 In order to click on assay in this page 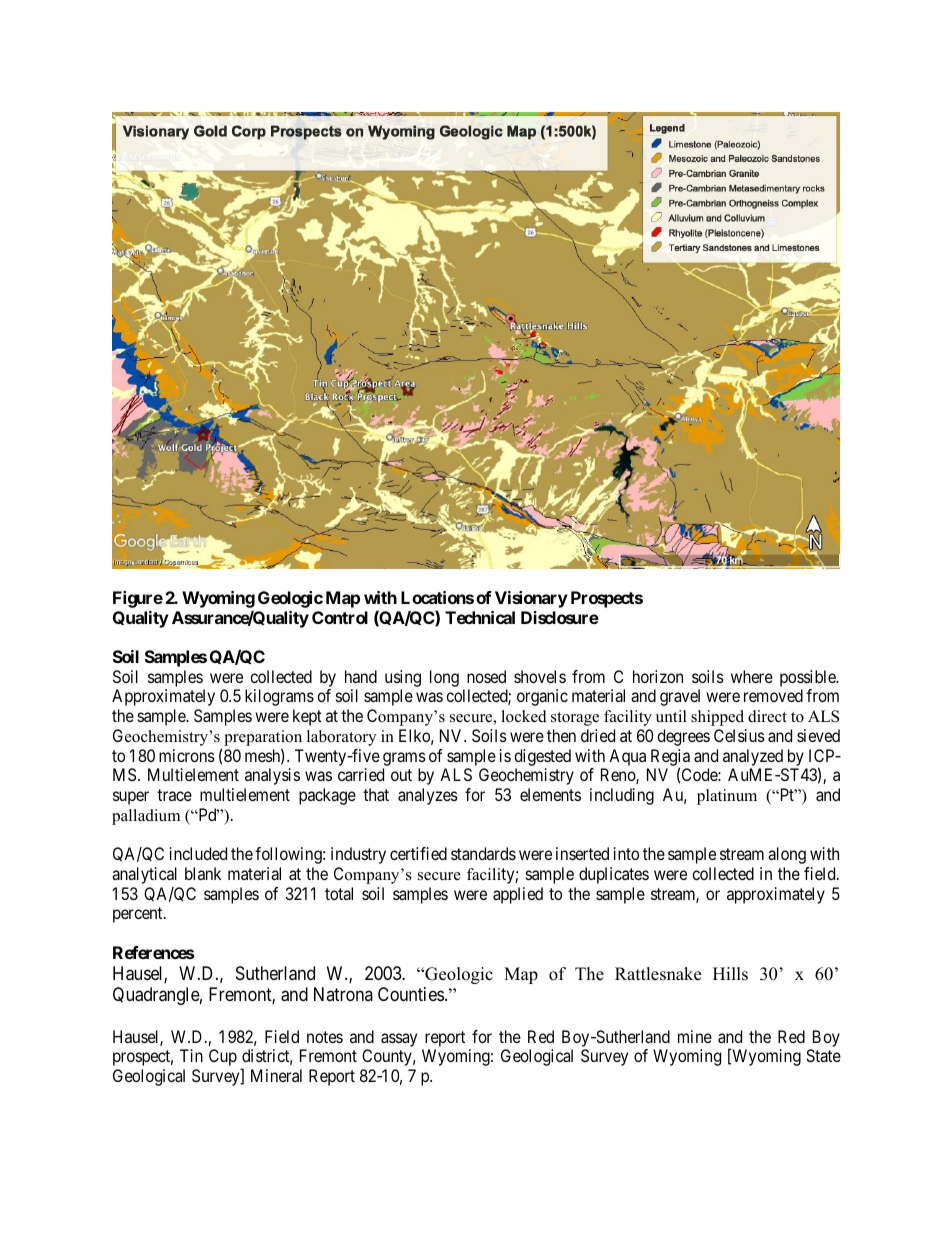, I will do `click(399, 1040)`.
